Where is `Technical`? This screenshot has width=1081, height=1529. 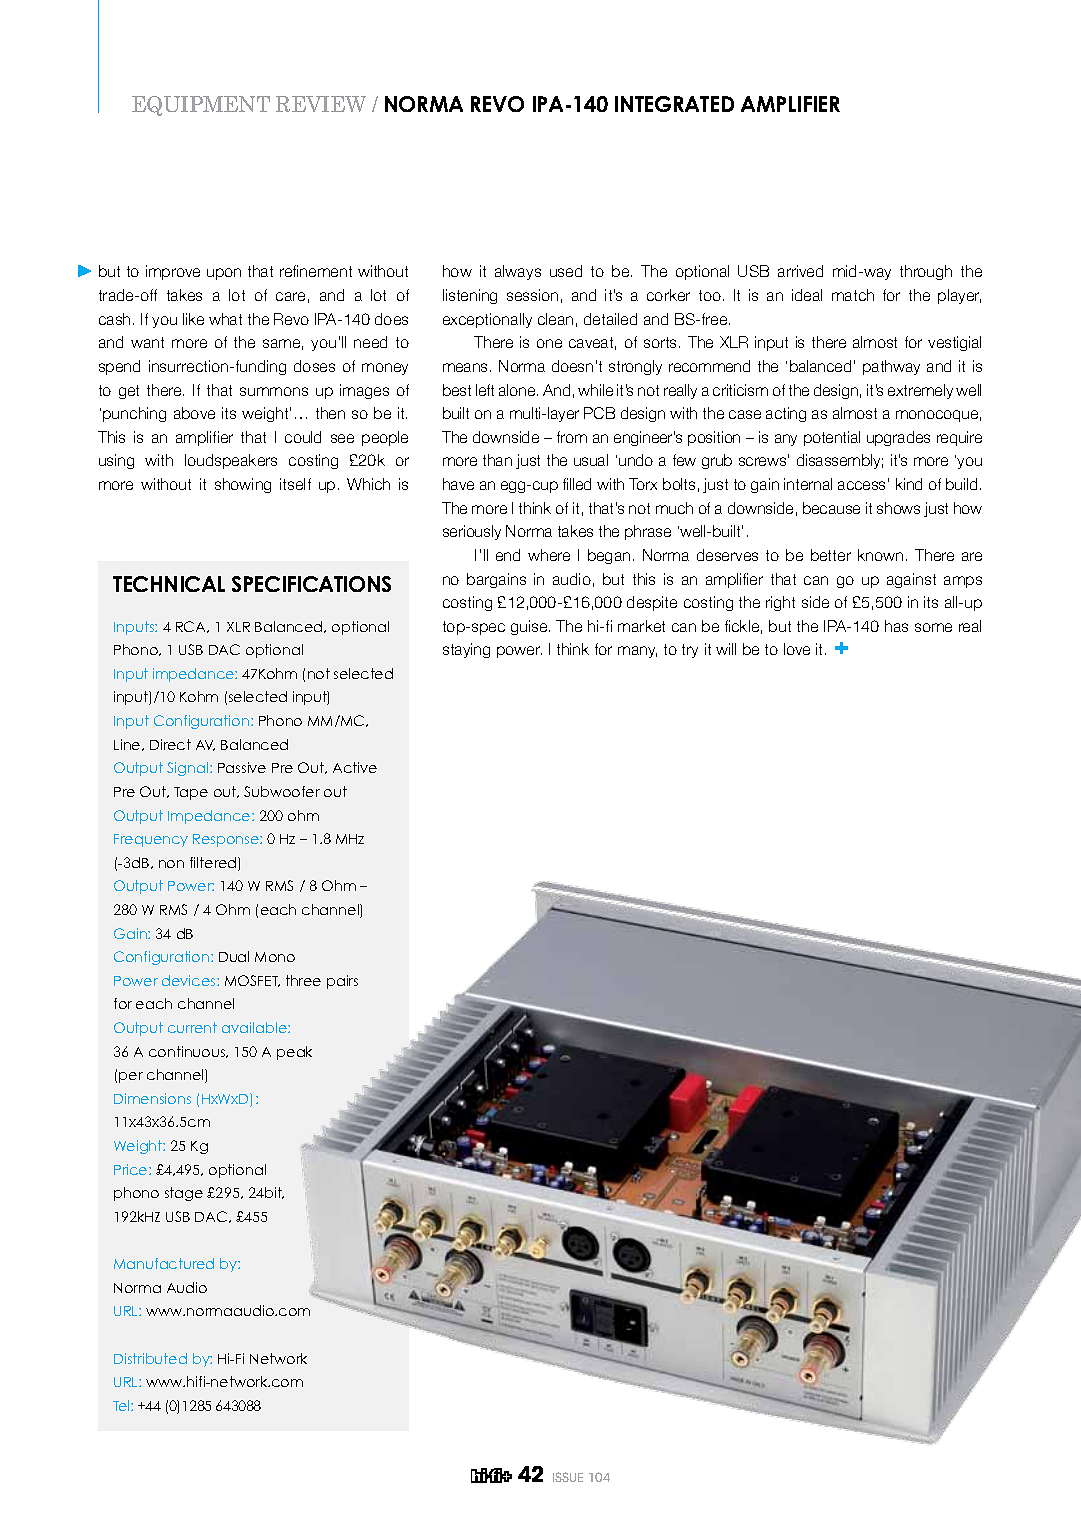 Technical is located at coordinates (169, 584).
